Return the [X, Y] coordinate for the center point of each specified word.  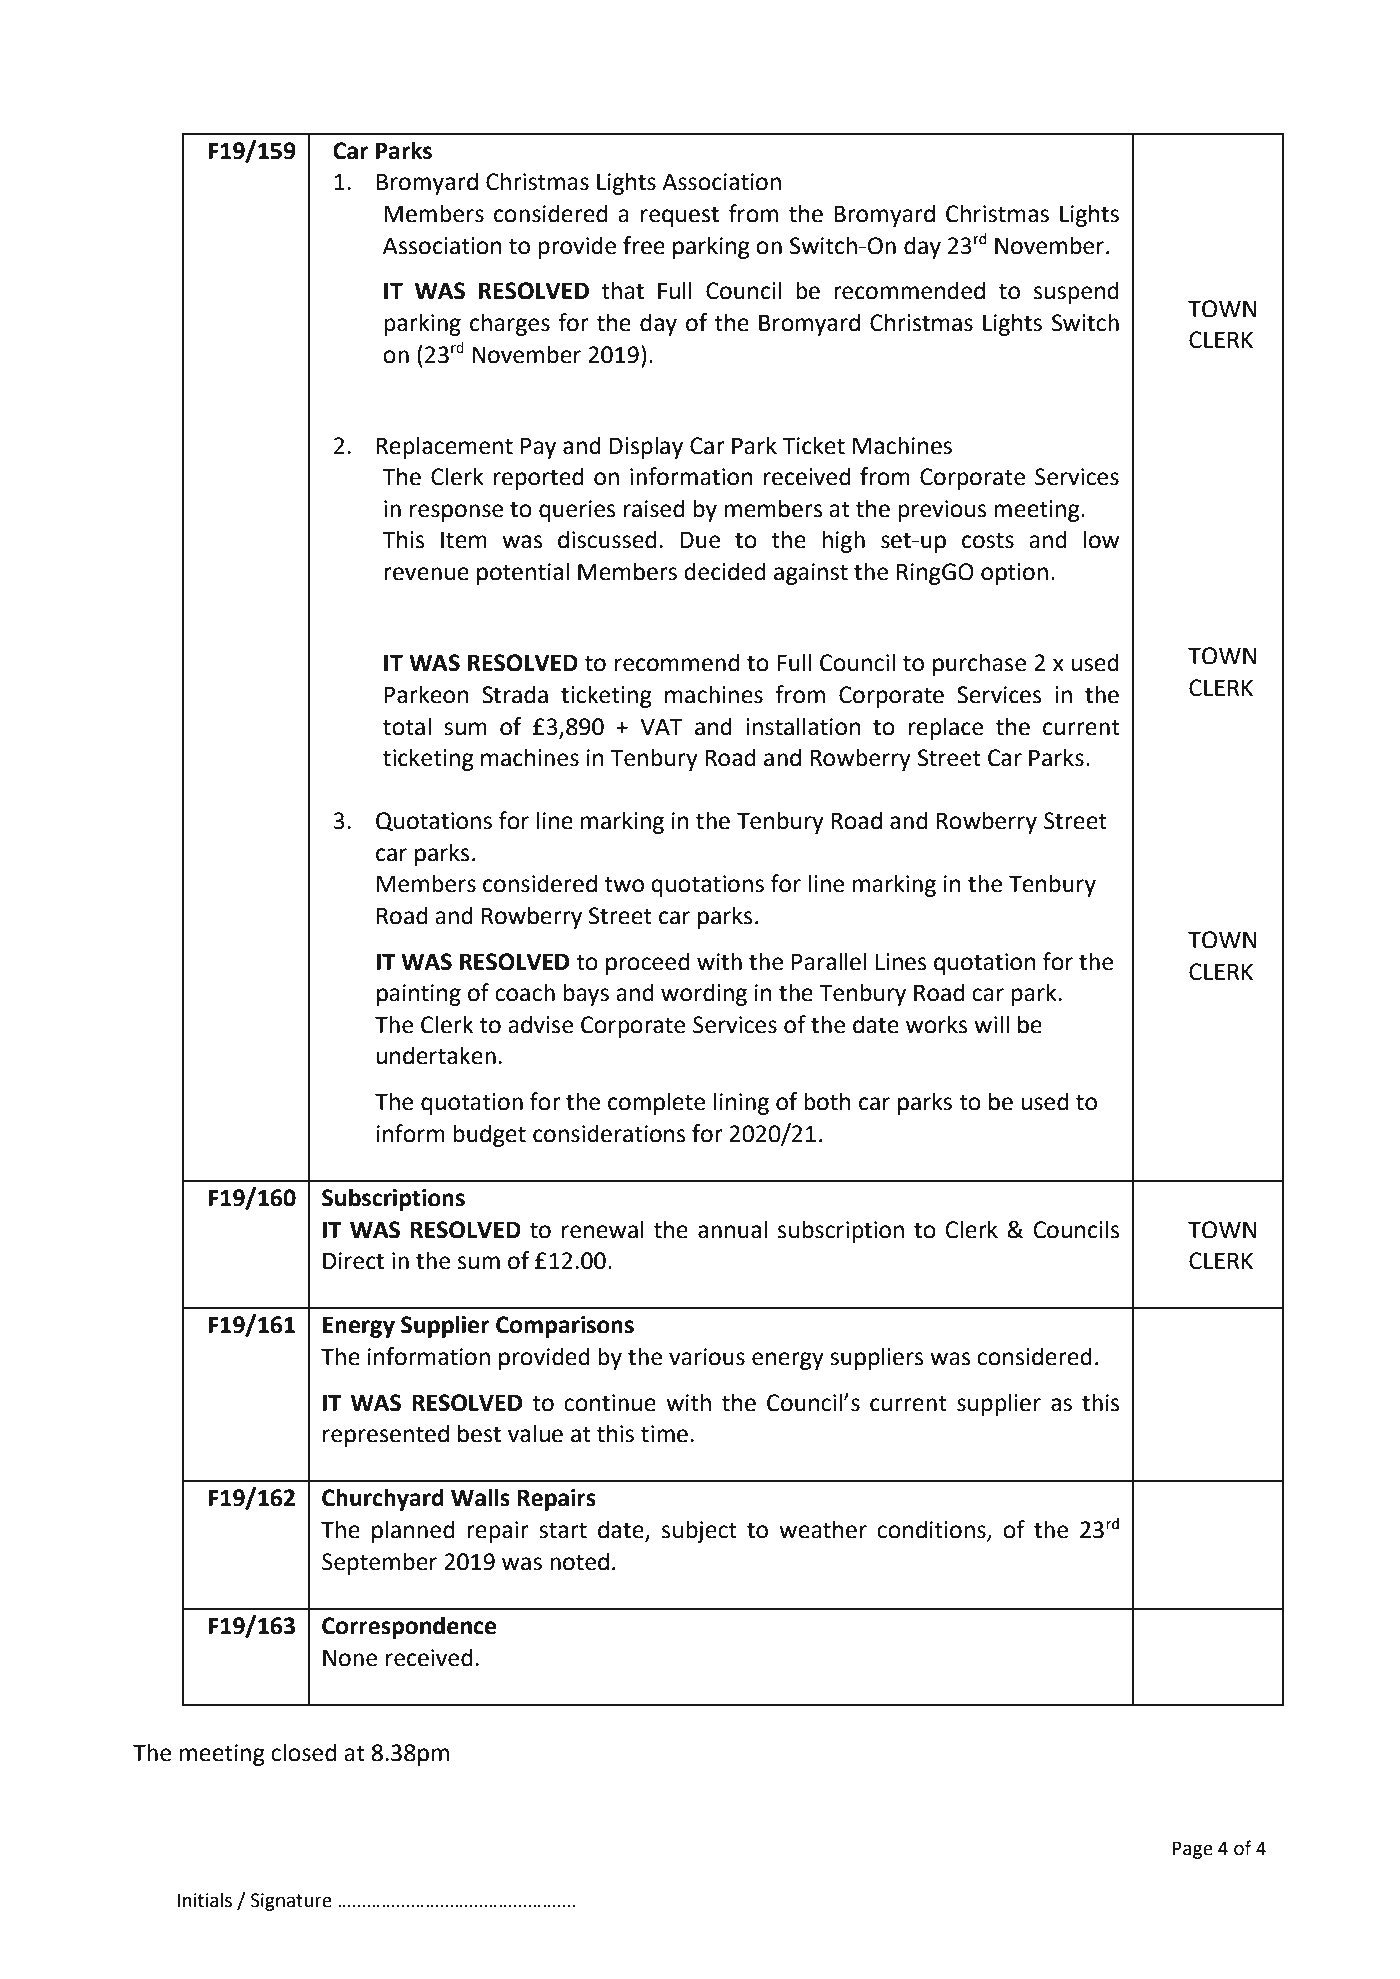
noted [579, 1561]
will [991, 1024]
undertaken [436, 1055]
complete [656, 1103]
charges [510, 324]
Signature [291, 1902]
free [644, 245]
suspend [1076, 292]
